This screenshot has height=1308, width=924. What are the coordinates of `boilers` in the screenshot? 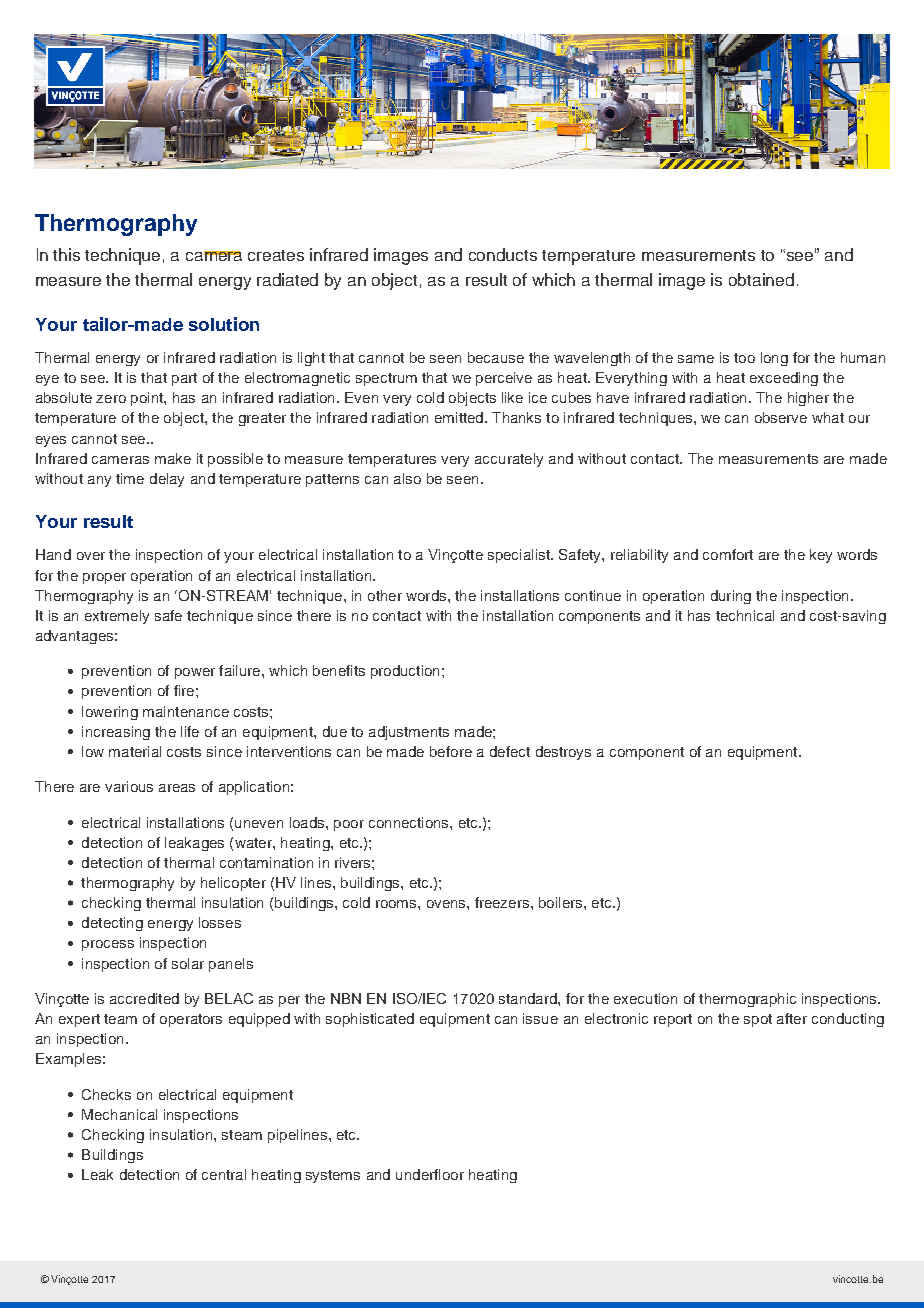 It's located at (562, 902).
